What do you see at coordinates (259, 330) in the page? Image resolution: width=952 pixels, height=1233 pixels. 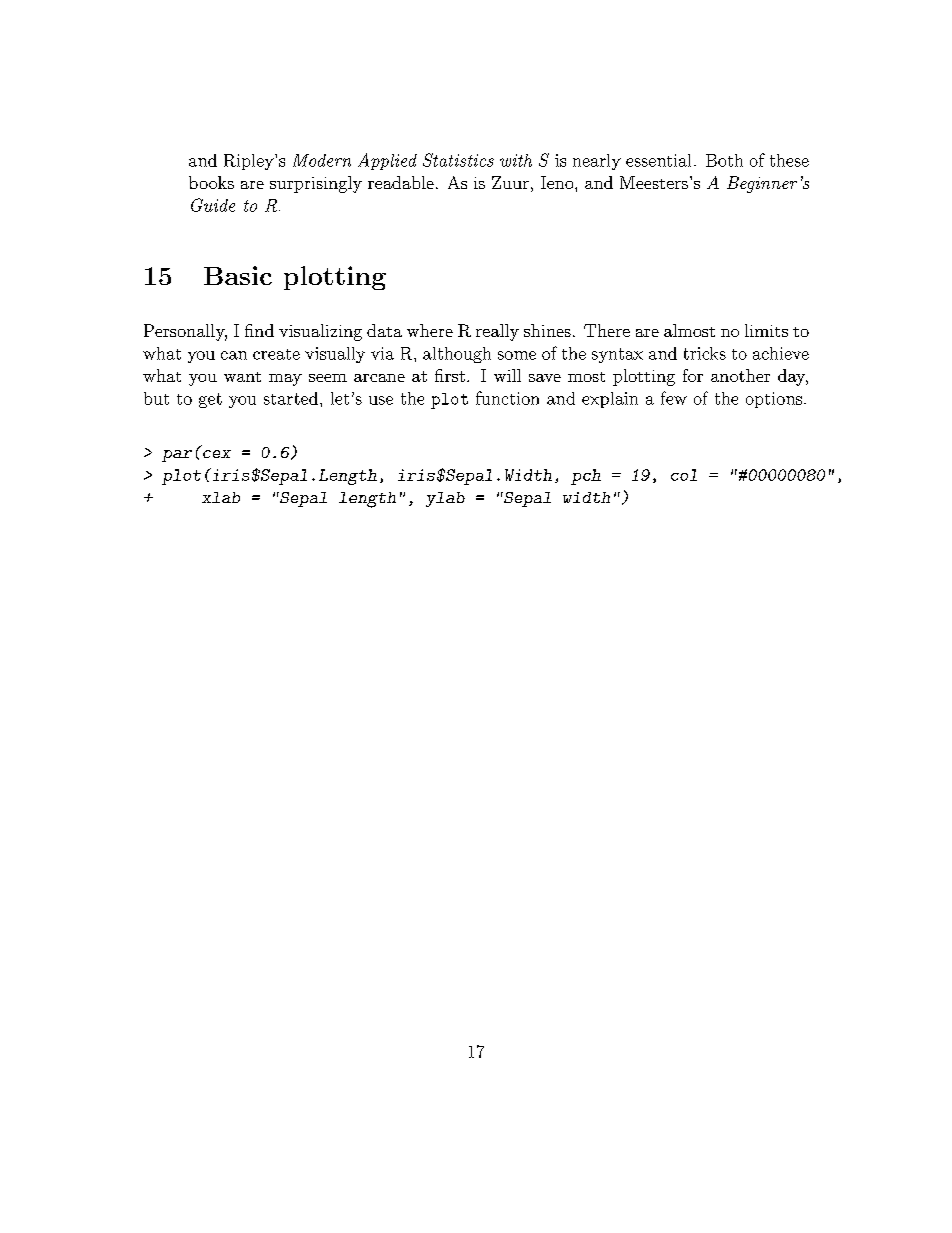 I see `find` at bounding box center [259, 330].
